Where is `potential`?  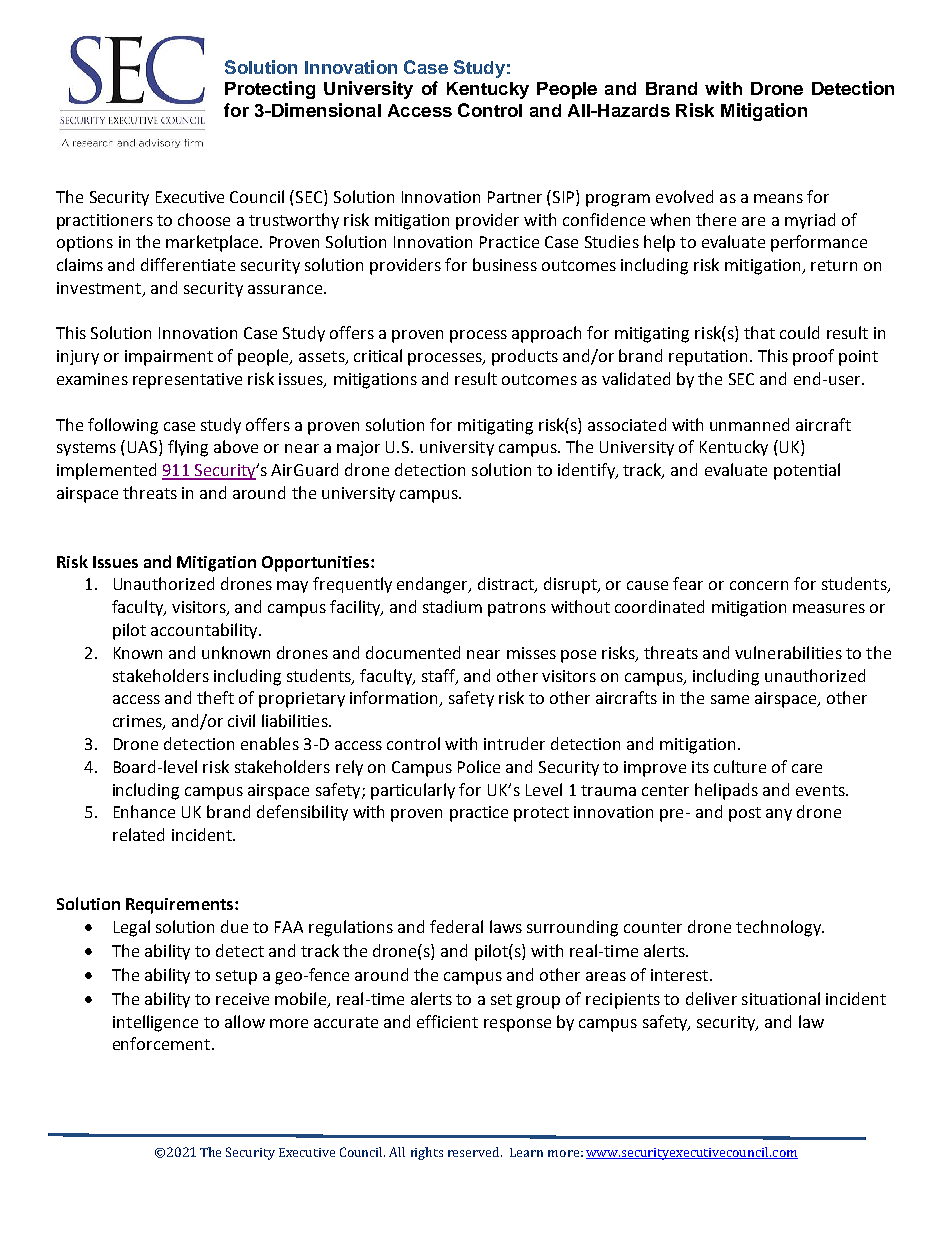 potential is located at coordinates (807, 471).
